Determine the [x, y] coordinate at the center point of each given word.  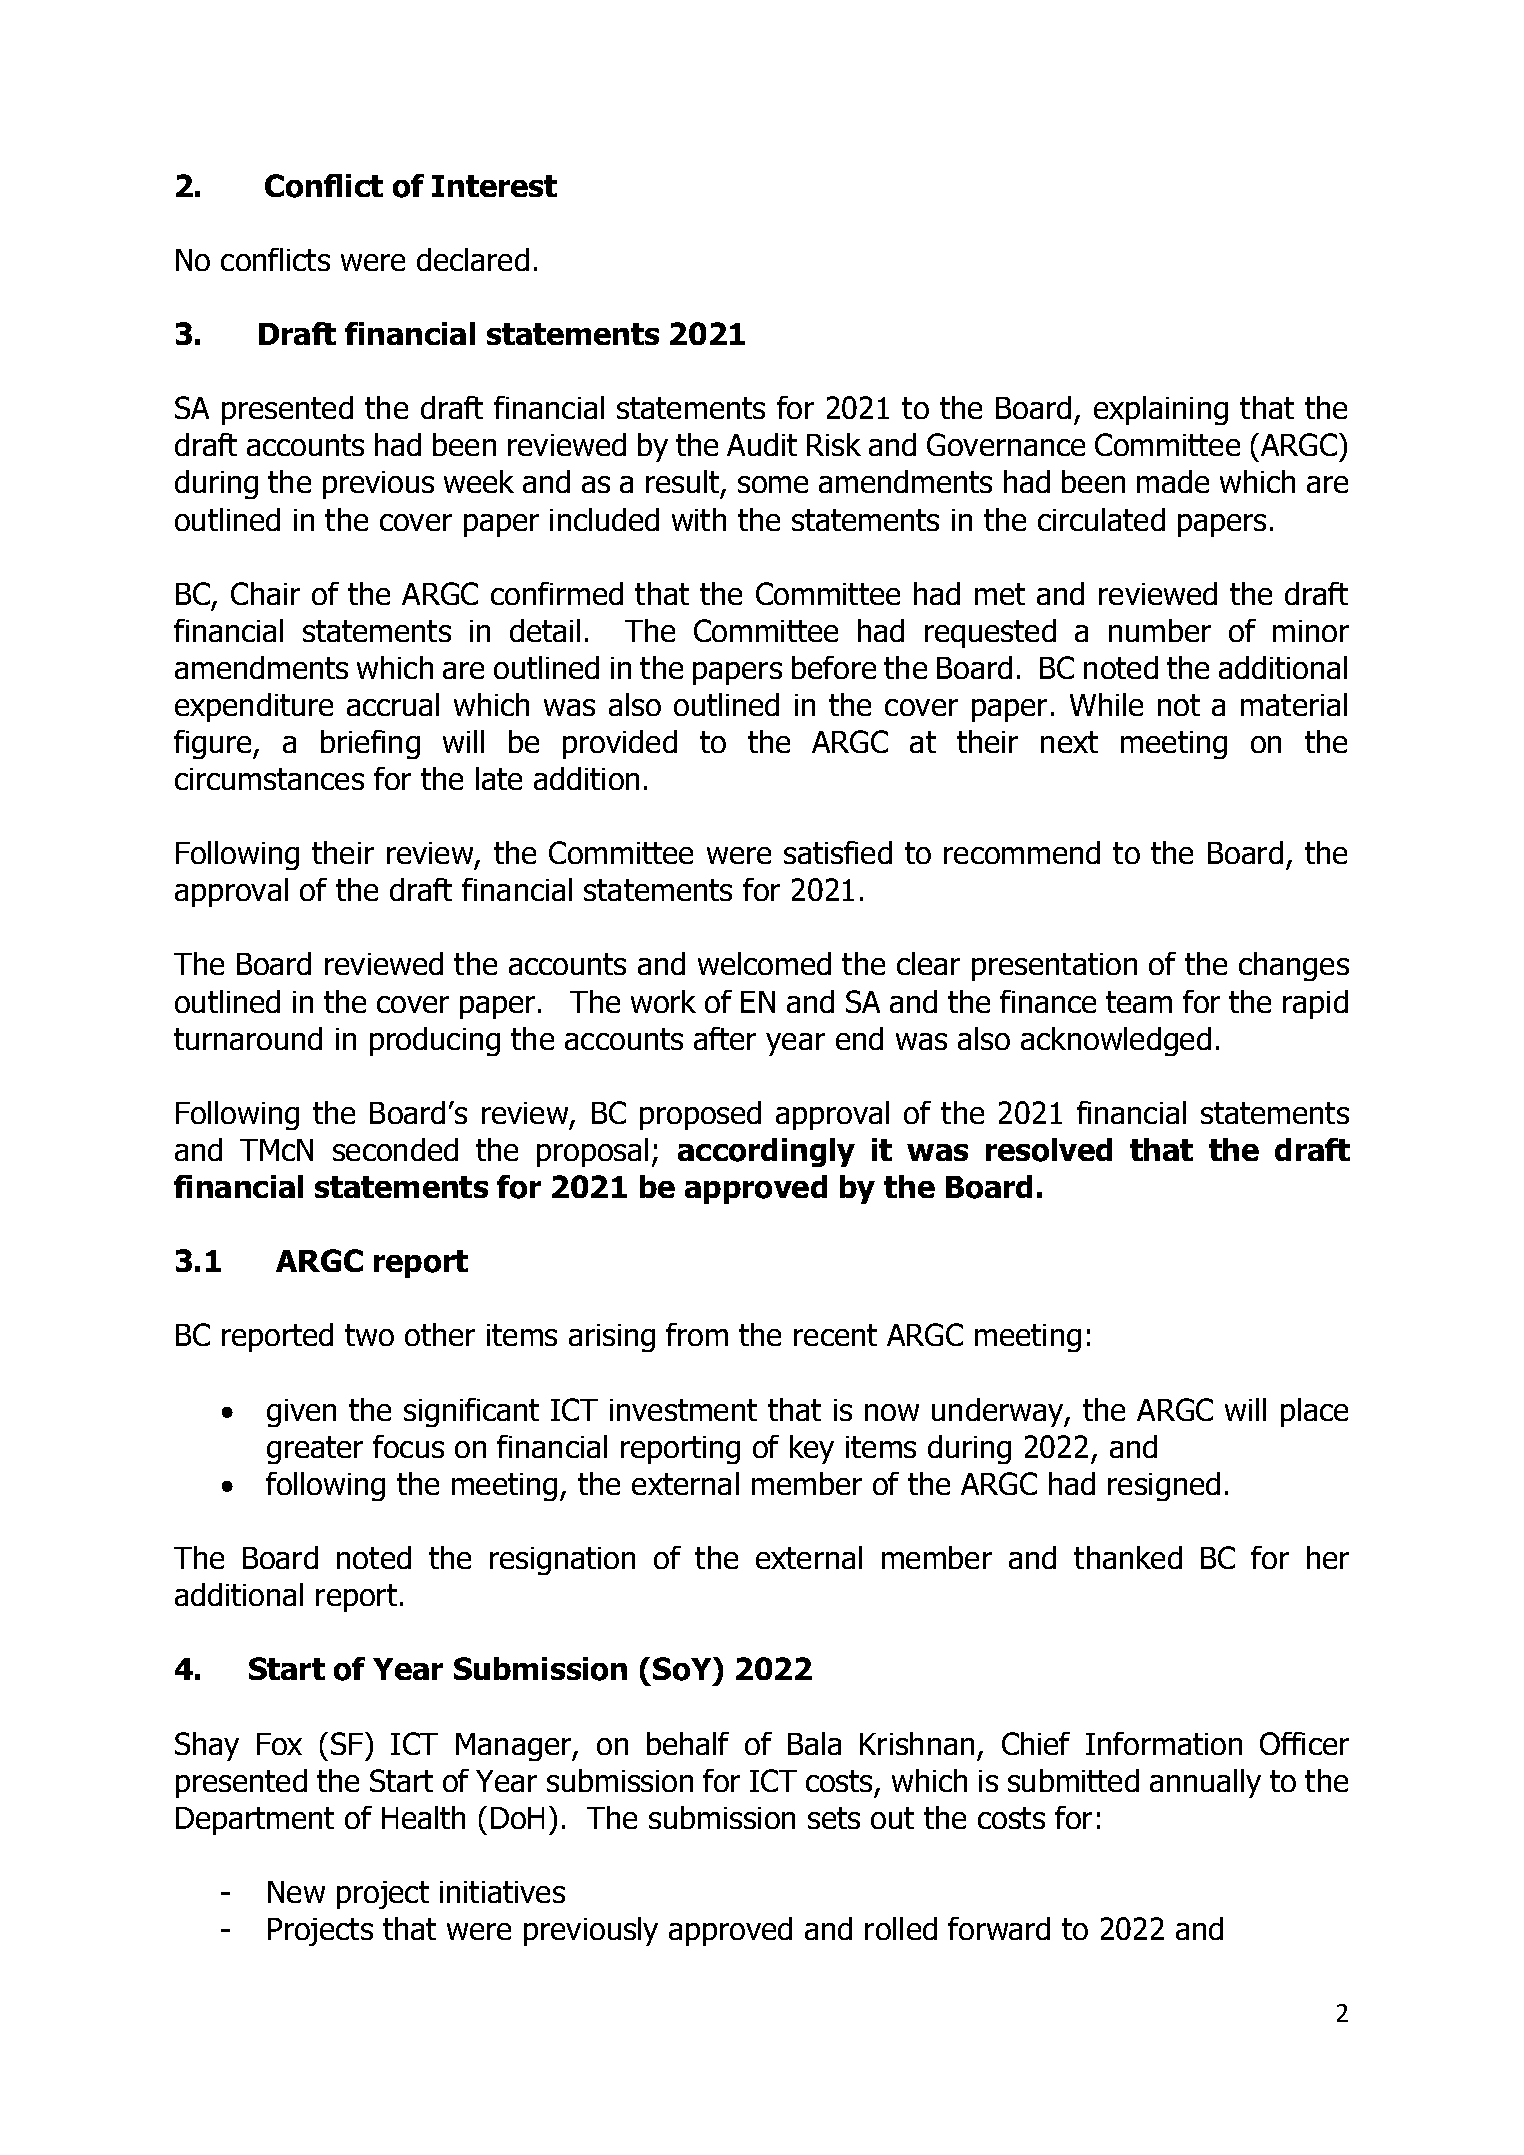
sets [834, 1818]
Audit [762, 444]
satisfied [838, 852]
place [1314, 1412]
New [296, 1892]
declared [473, 259]
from [697, 1334]
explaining [1161, 410]
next [1069, 742]
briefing [370, 744]
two [369, 1335]
